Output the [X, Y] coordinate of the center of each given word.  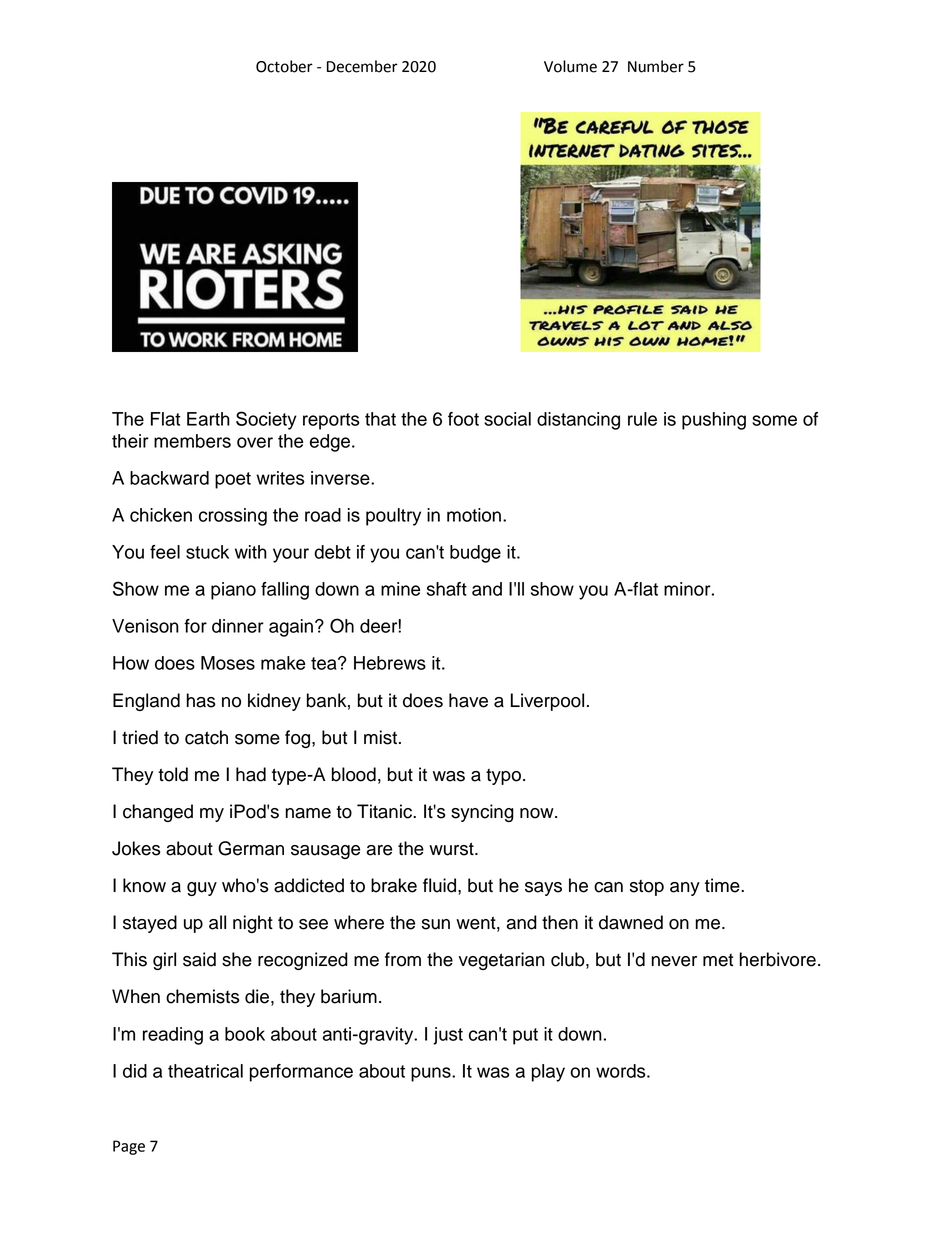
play [548, 1073]
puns [432, 1074]
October [284, 66]
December [362, 66]
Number [656, 66]
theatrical [205, 1071]
